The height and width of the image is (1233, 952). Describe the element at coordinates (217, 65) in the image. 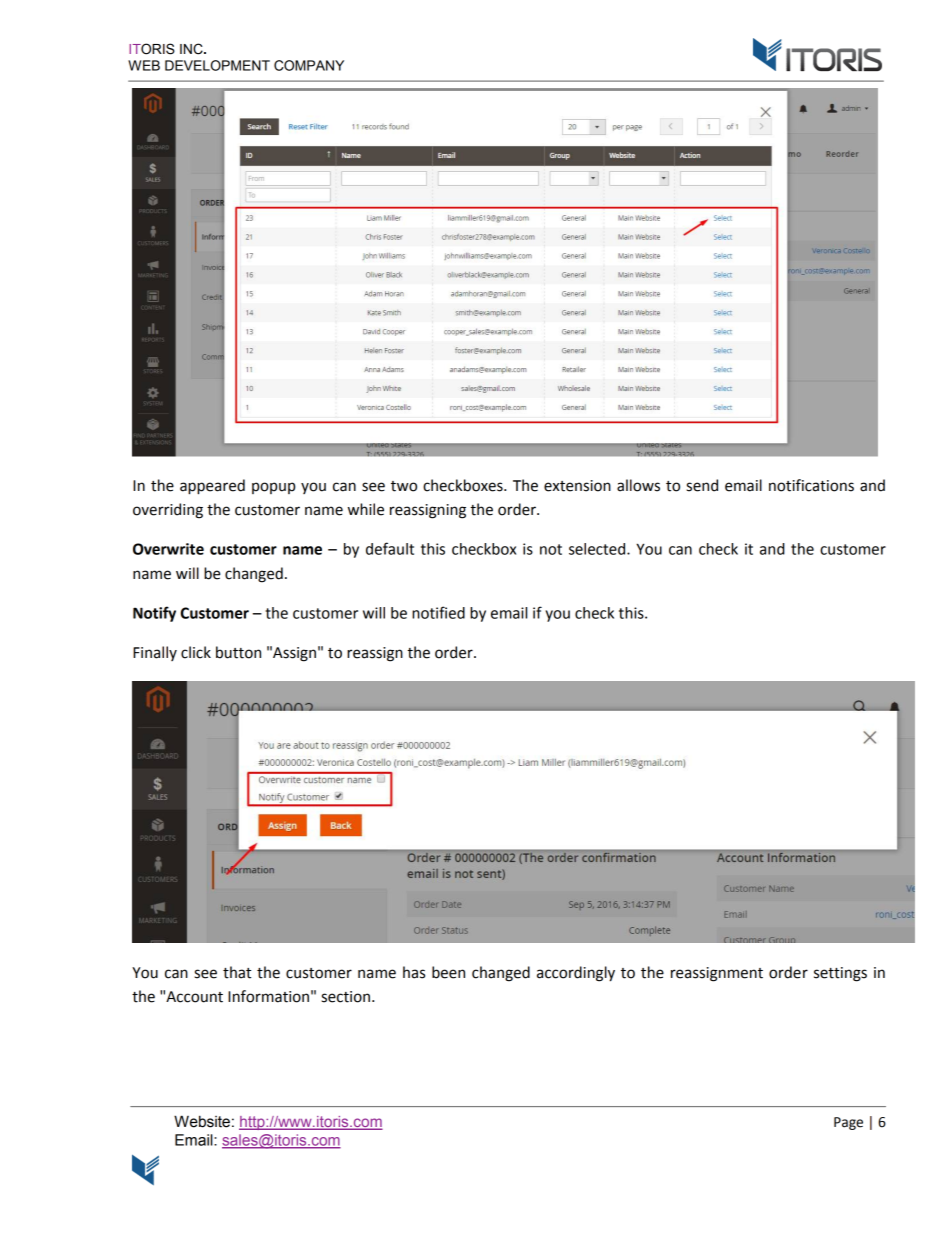

I see `DEVELOPMENT` at that location.
